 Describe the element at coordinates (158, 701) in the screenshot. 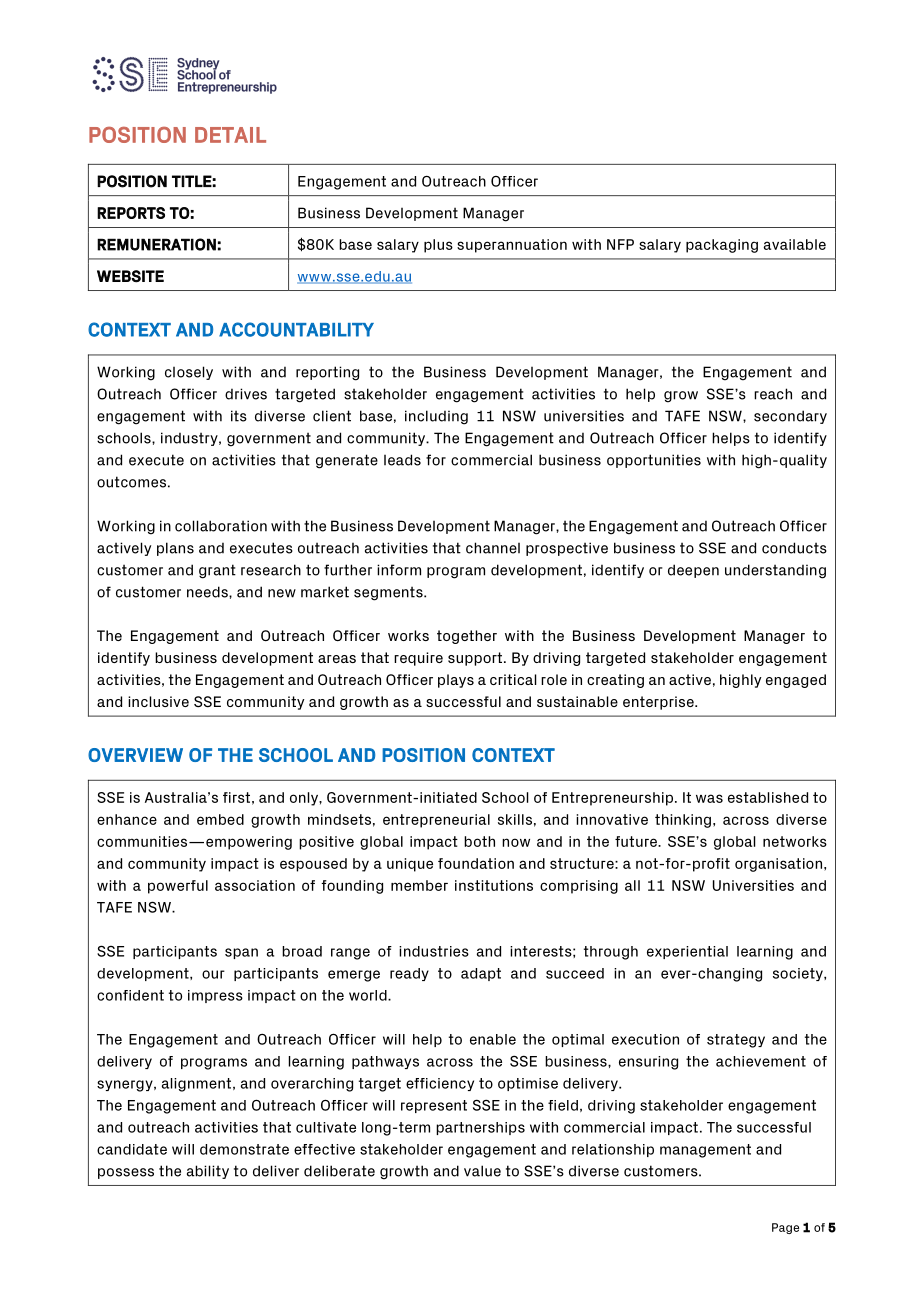

I see `inclusive` at that location.
